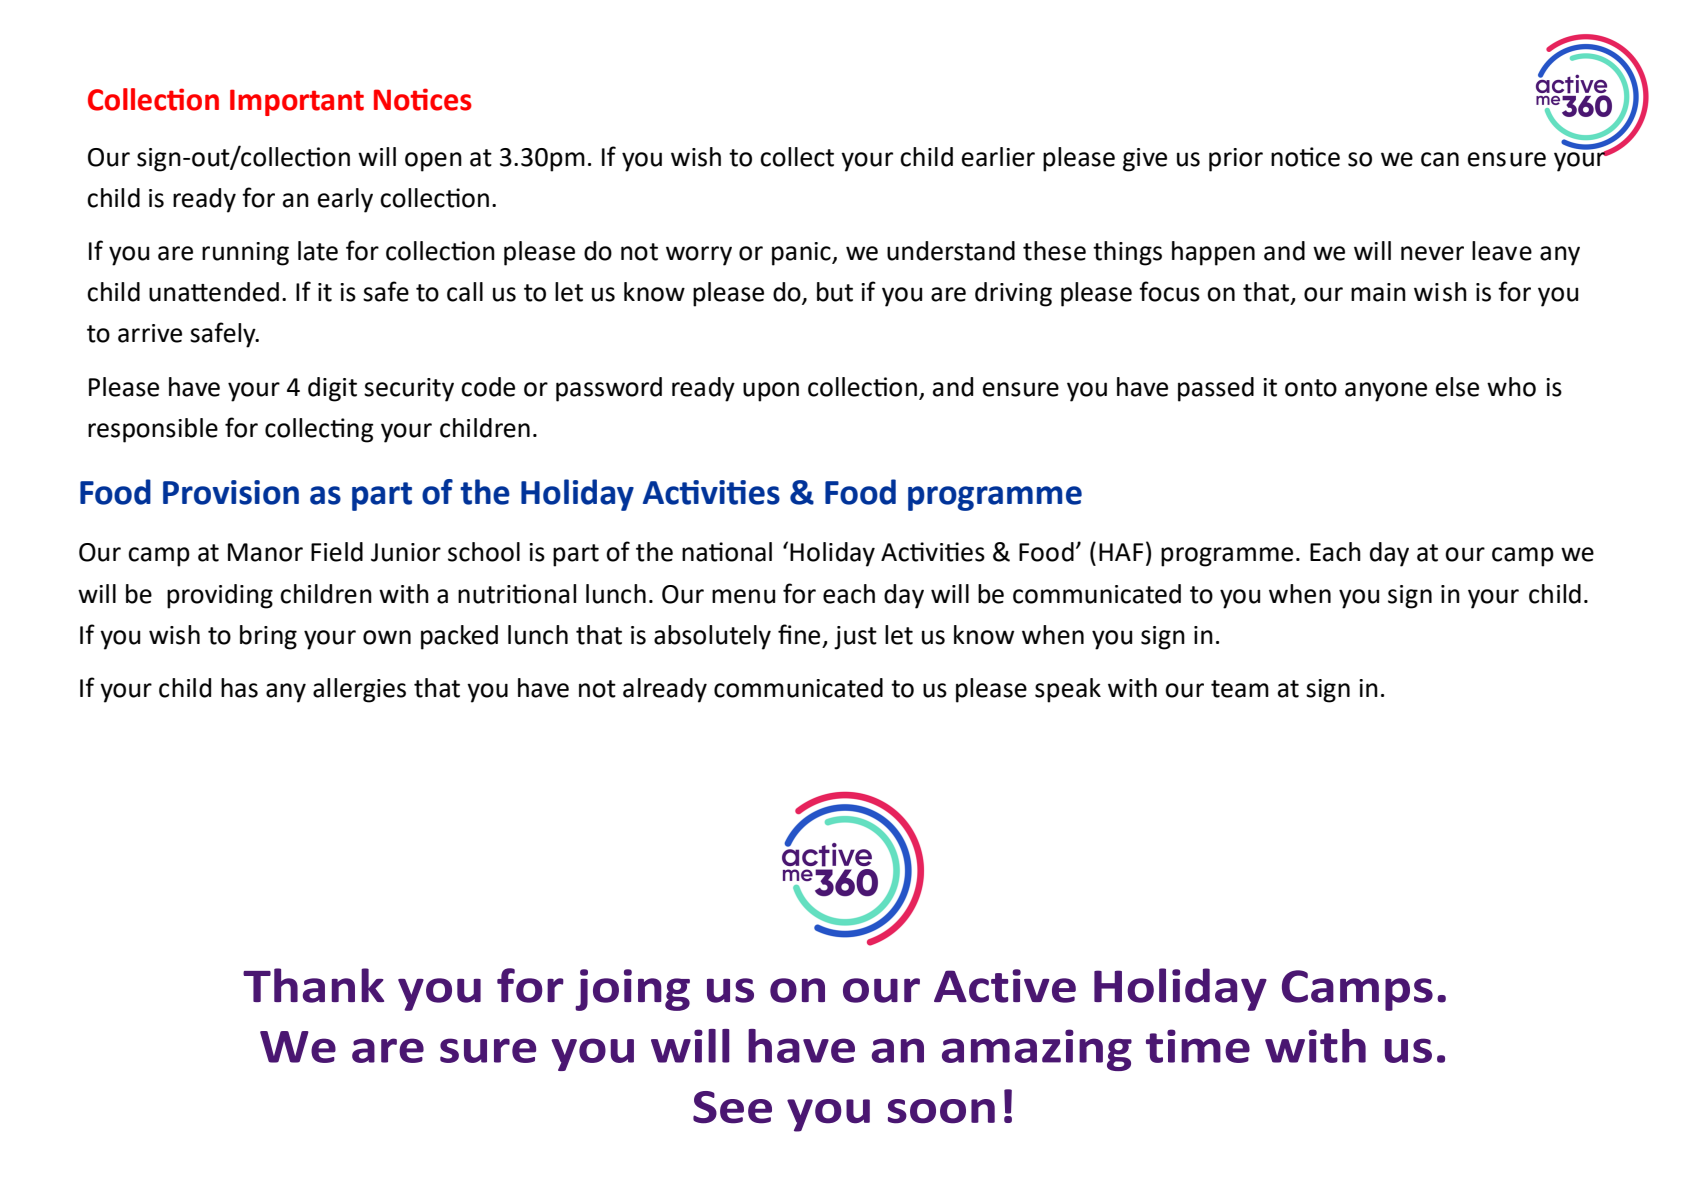  I want to click on national, so click(727, 552).
